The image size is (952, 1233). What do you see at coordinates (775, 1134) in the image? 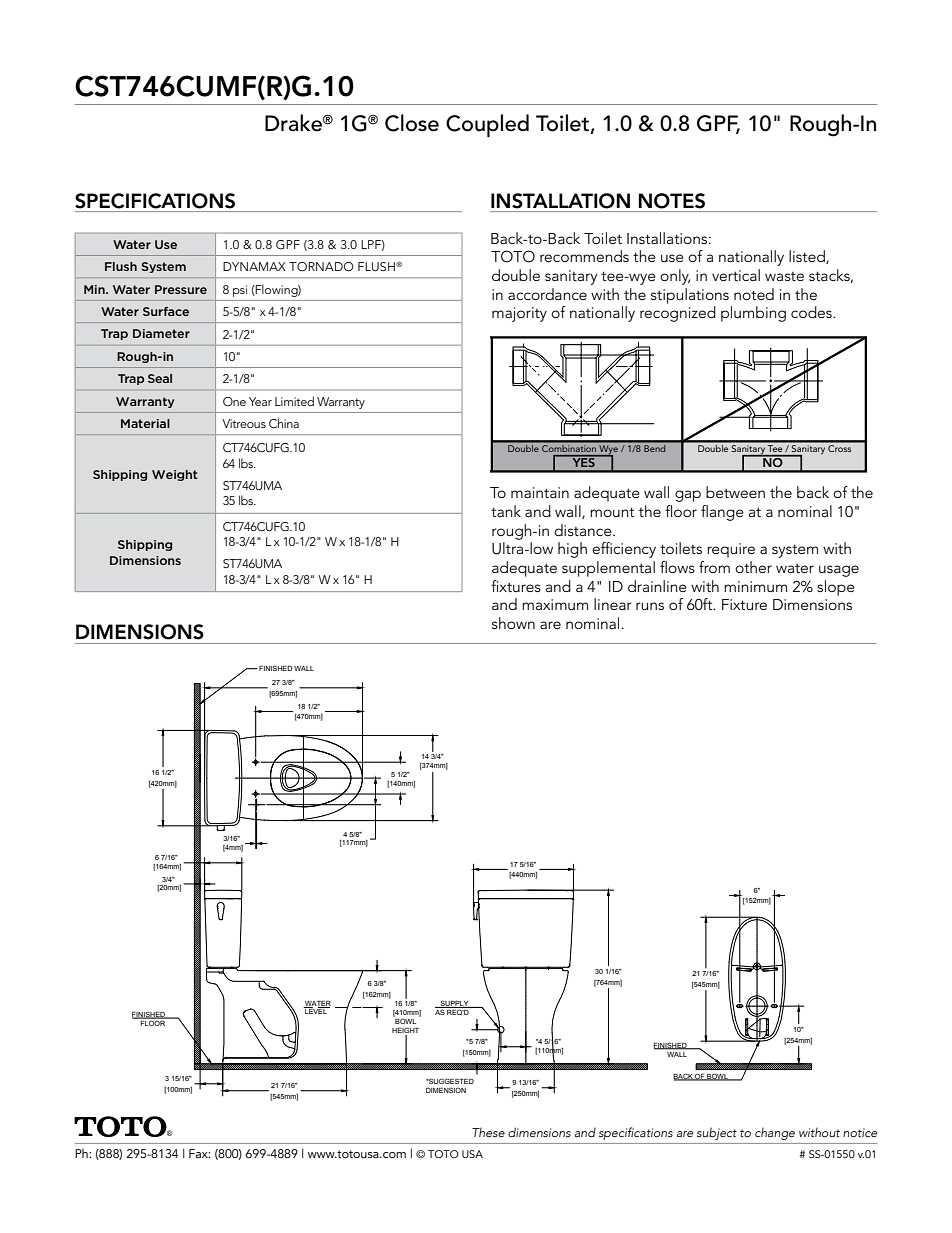
I see `change` at bounding box center [775, 1134].
